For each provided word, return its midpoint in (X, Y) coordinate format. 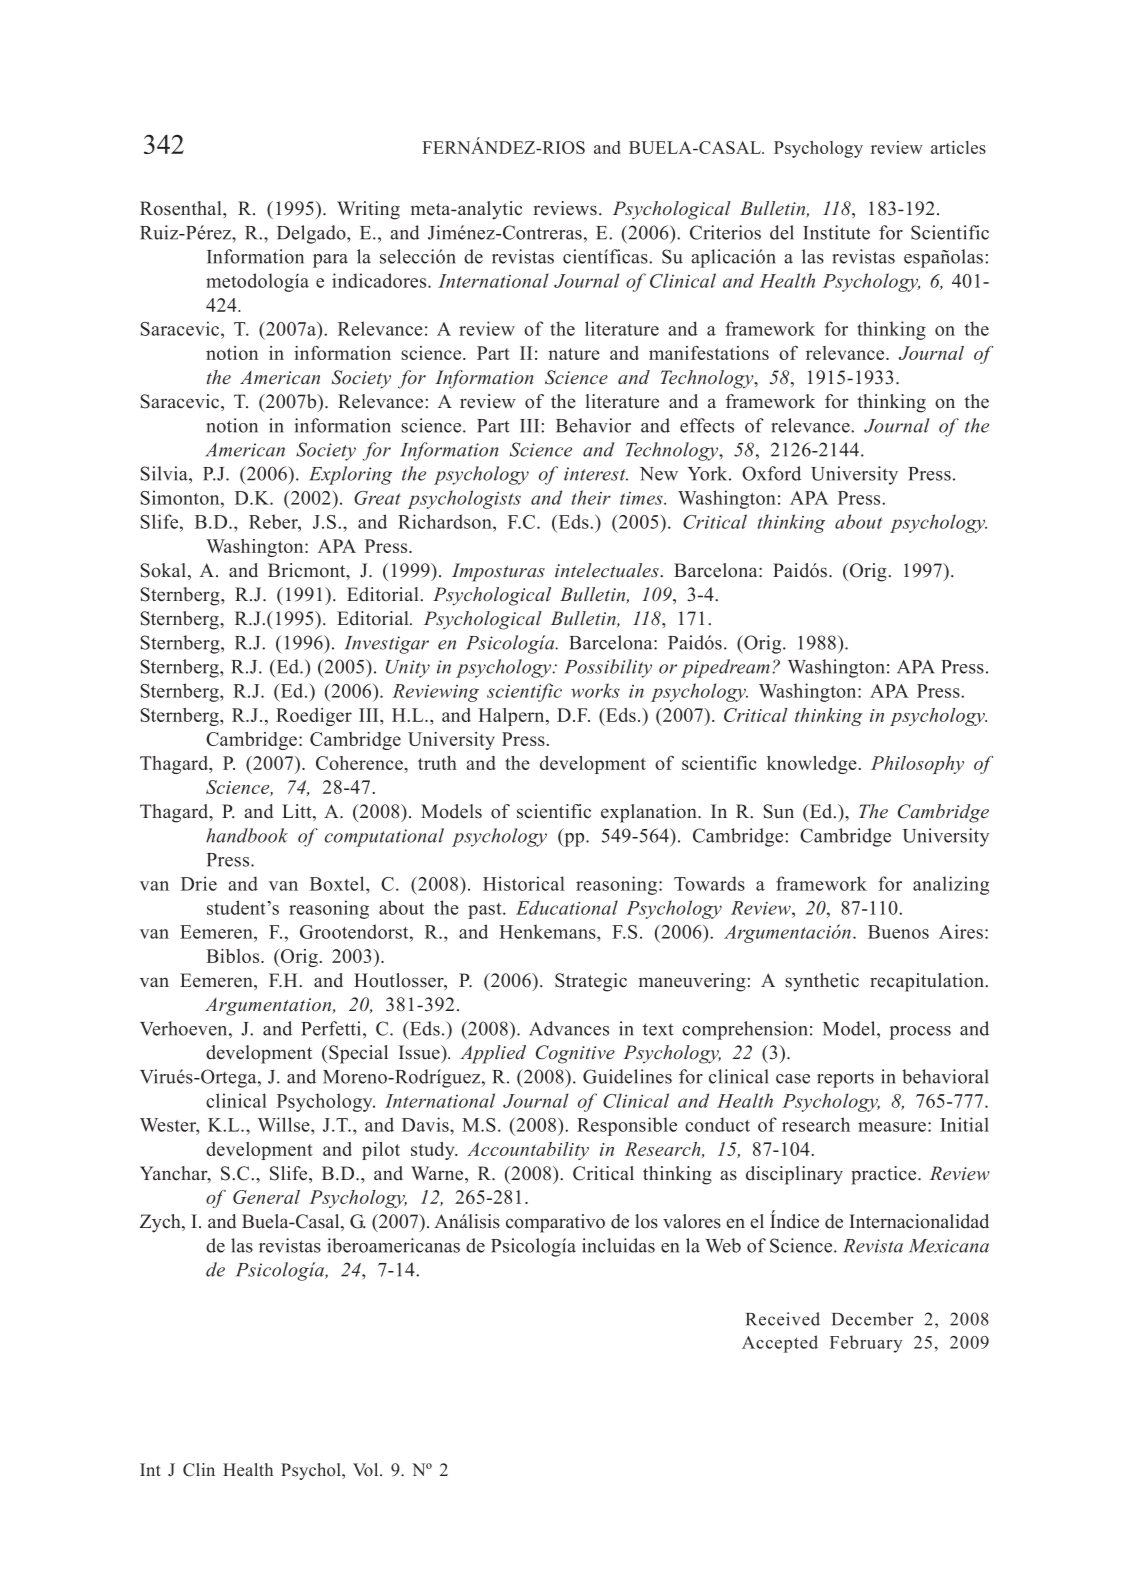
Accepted (780, 1344)
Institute (836, 232)
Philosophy (917, 765)
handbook (247, 835)
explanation (650, 813)
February (866, 1344)
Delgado (312, 234)
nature (574, 354)
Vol (367, 1470)
